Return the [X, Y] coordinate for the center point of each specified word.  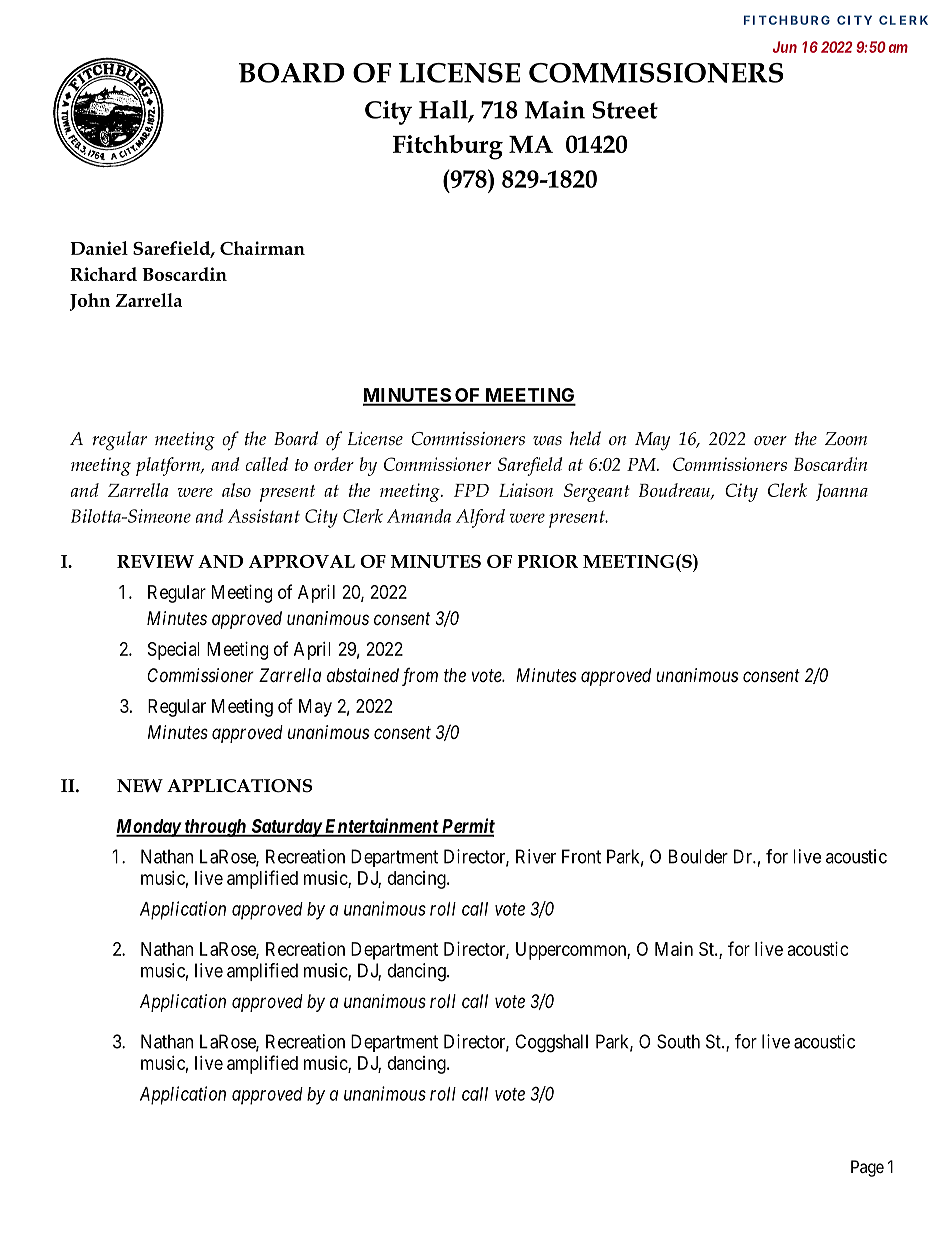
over [770, 441]
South [678, 1041]
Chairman [262, 248]
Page [867, 1168]
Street [625, 110]
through [215, 828]
